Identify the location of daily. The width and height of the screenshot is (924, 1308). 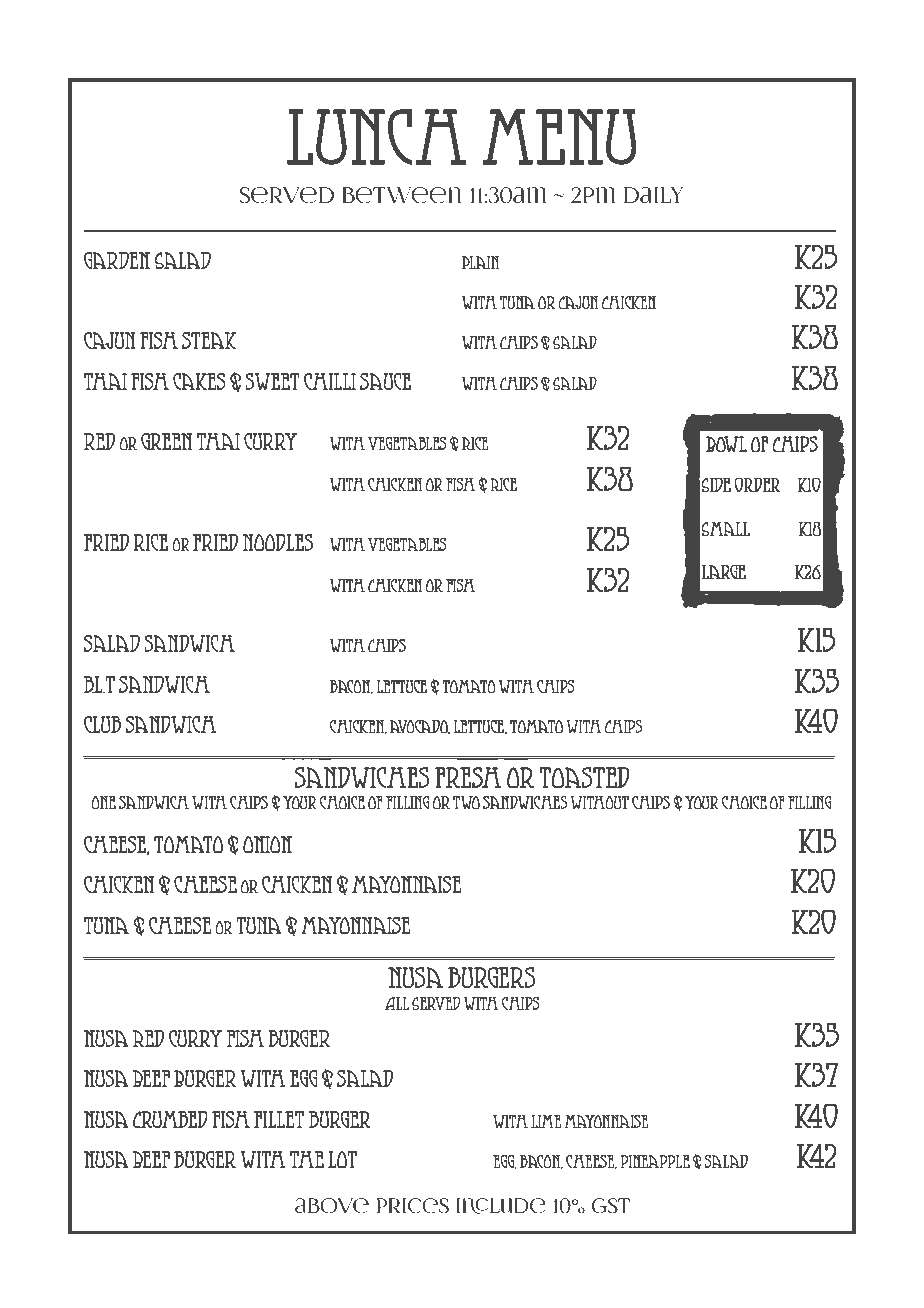
(653, 195).
